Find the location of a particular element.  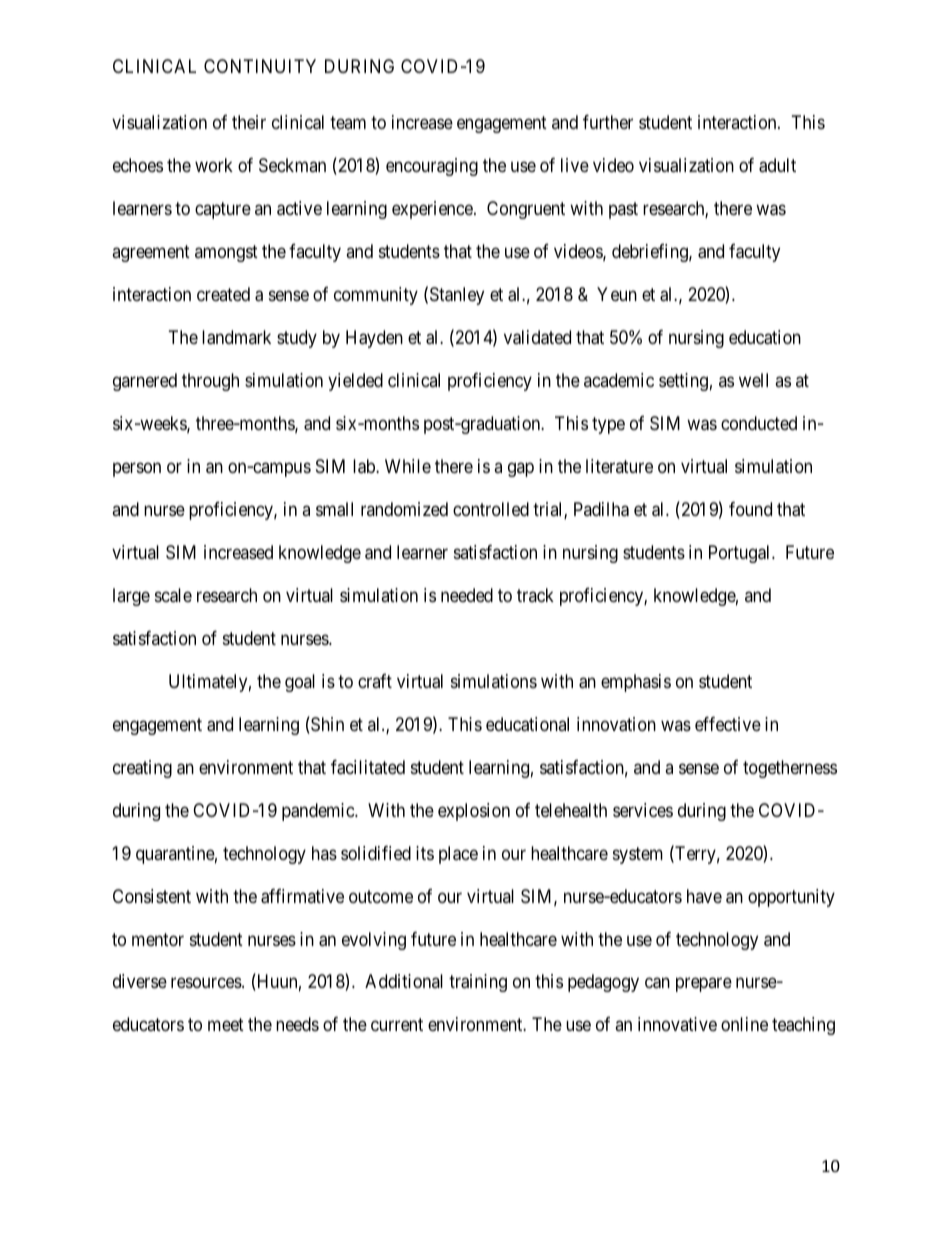

scale is located at coordinates (173, 595).
